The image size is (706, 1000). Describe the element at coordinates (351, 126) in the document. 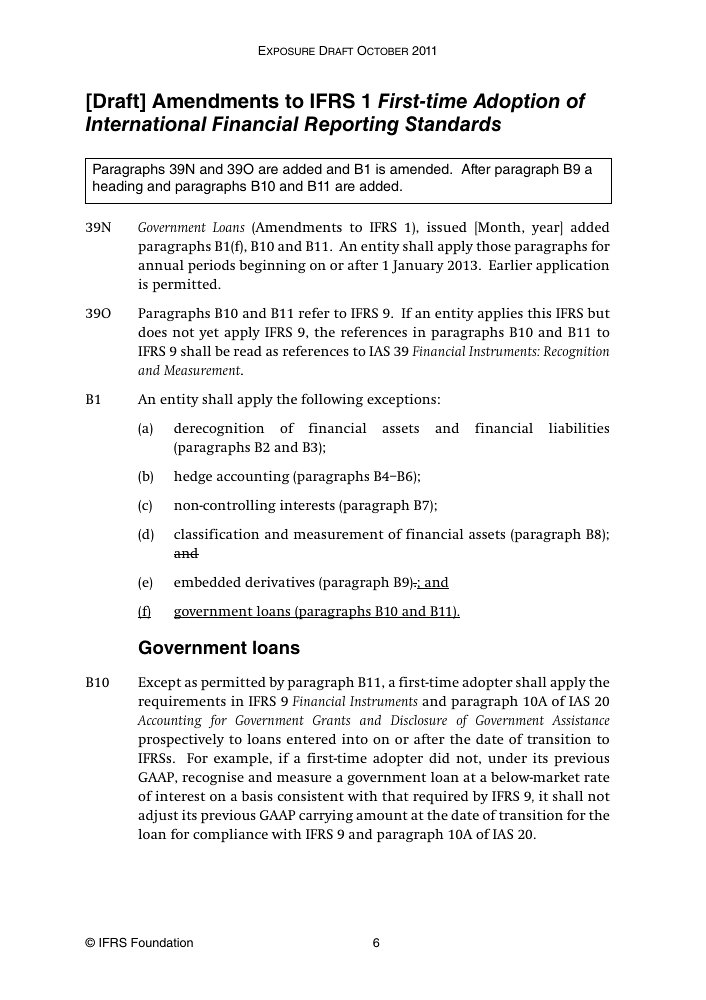

I see `Reporting` at that location.
